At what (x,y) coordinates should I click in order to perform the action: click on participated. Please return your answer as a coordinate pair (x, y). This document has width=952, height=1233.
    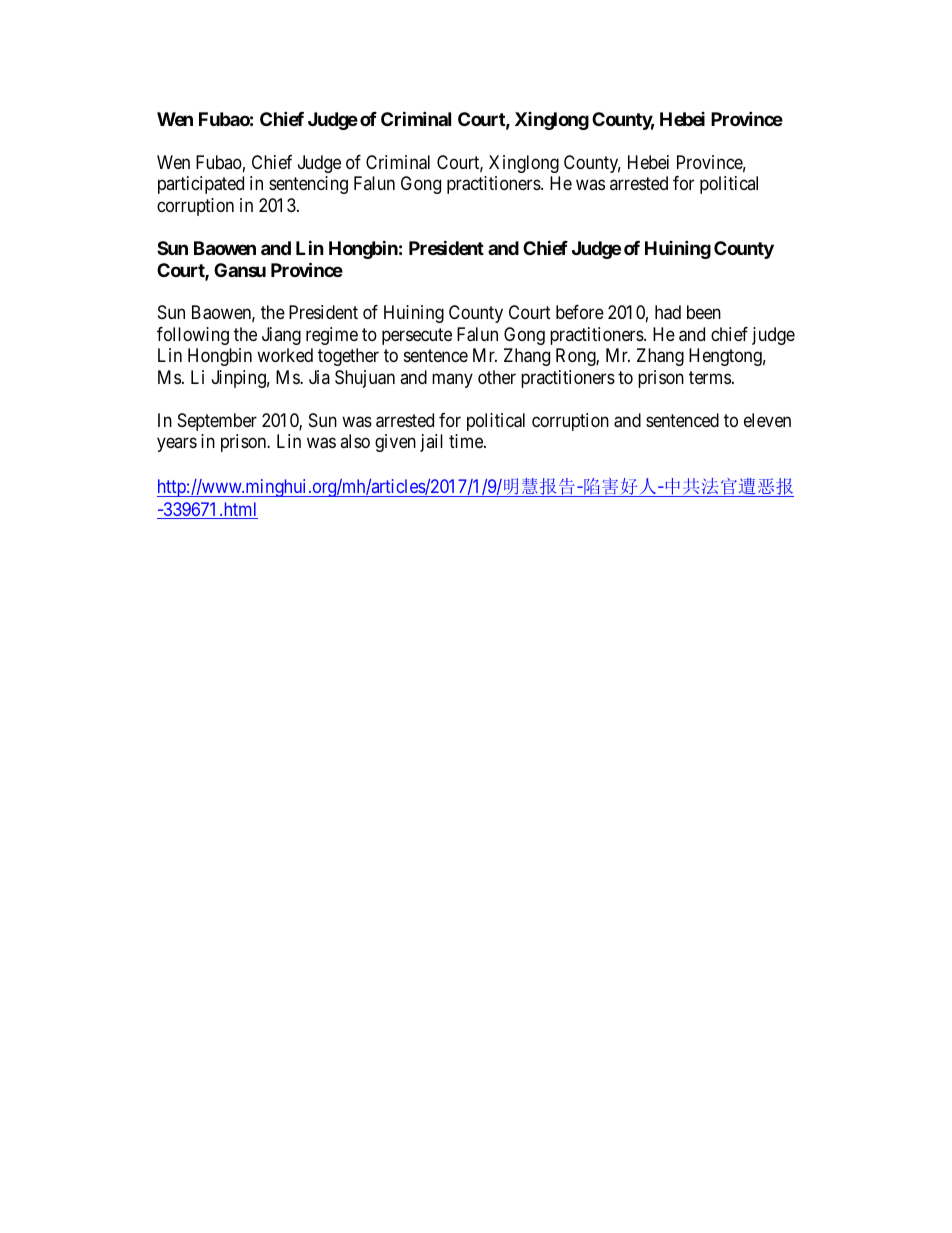
    Looking at the image, I should click on (201, 185).
